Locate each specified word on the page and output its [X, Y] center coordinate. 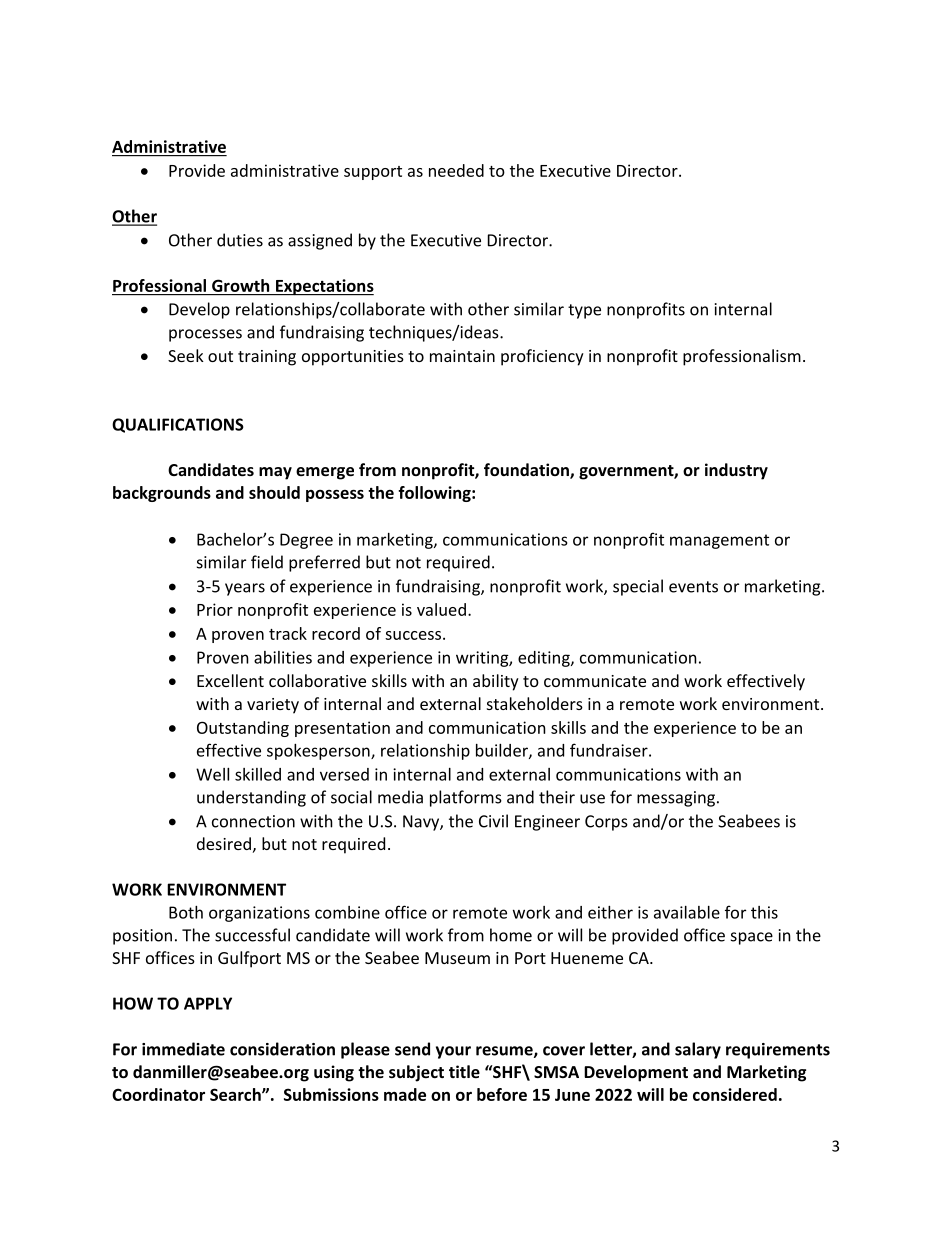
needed [456, 170]
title [464, 1071]
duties [240, 240]
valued [441, 609]
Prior [215, 609]
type [584, 311]
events [693, 587]
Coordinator [158, 1094]
